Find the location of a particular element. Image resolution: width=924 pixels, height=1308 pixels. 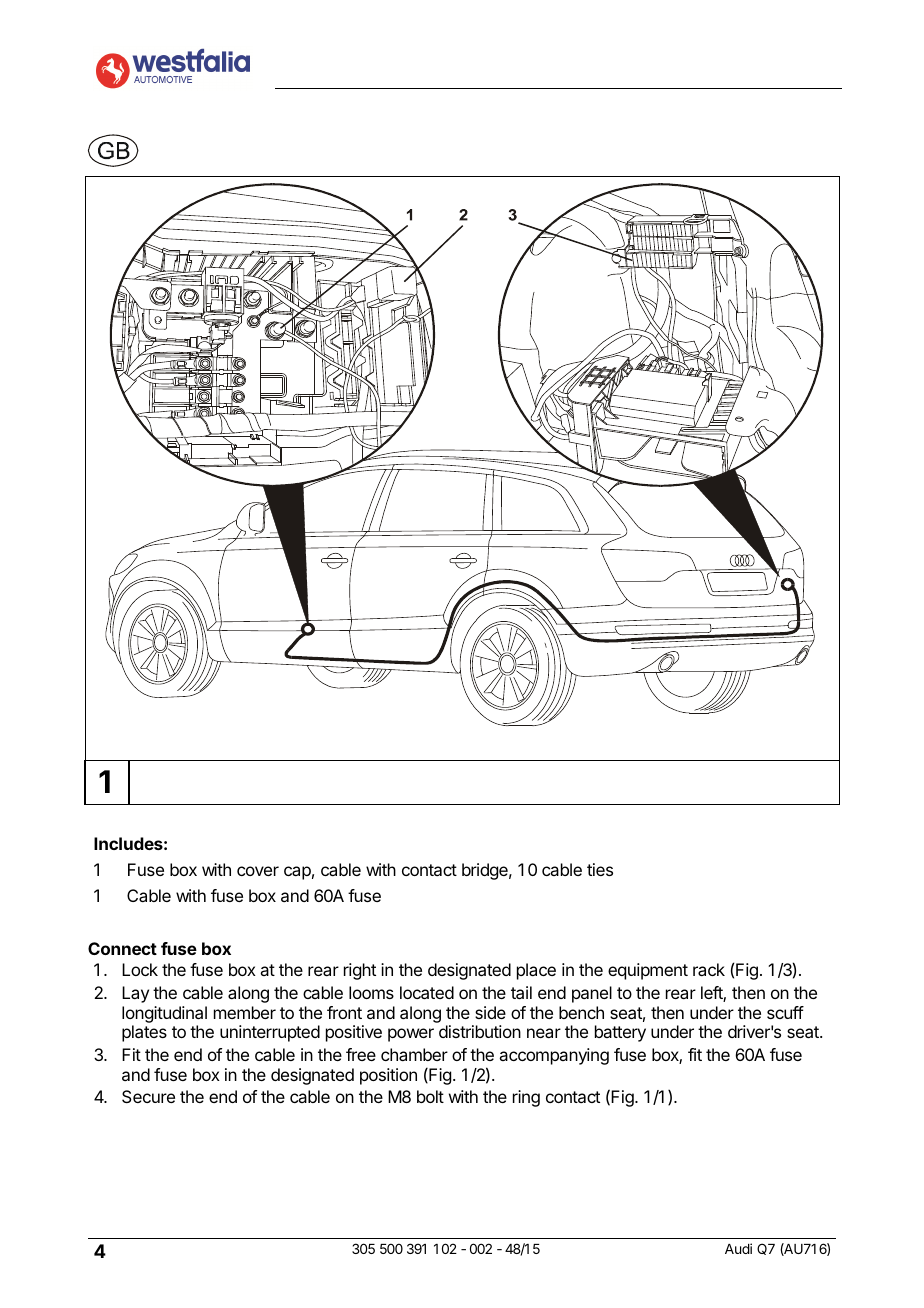

rack is located at coordinates (709, 969).
